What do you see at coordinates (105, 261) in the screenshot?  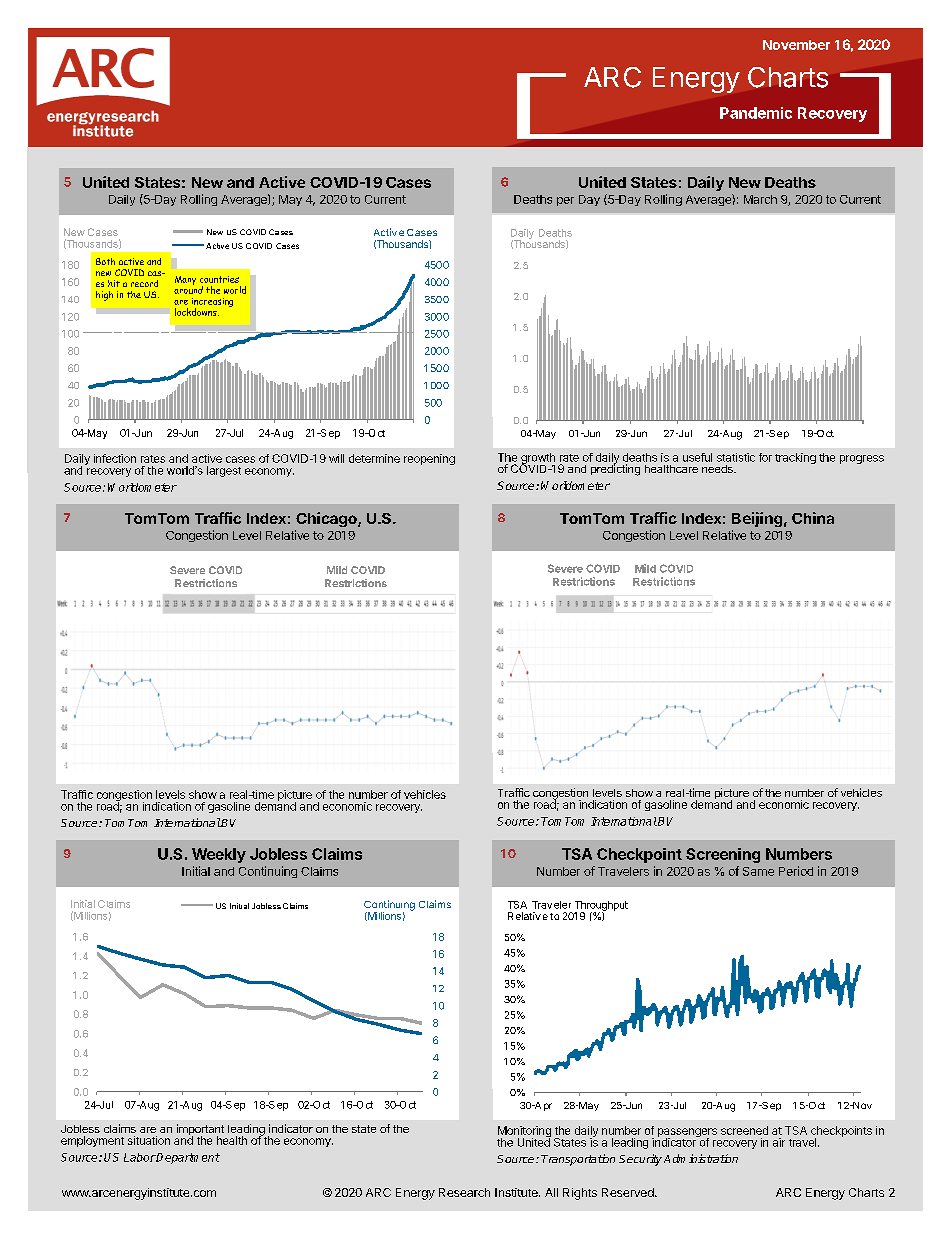 I see `Both` at bounding box center [105, 261].
